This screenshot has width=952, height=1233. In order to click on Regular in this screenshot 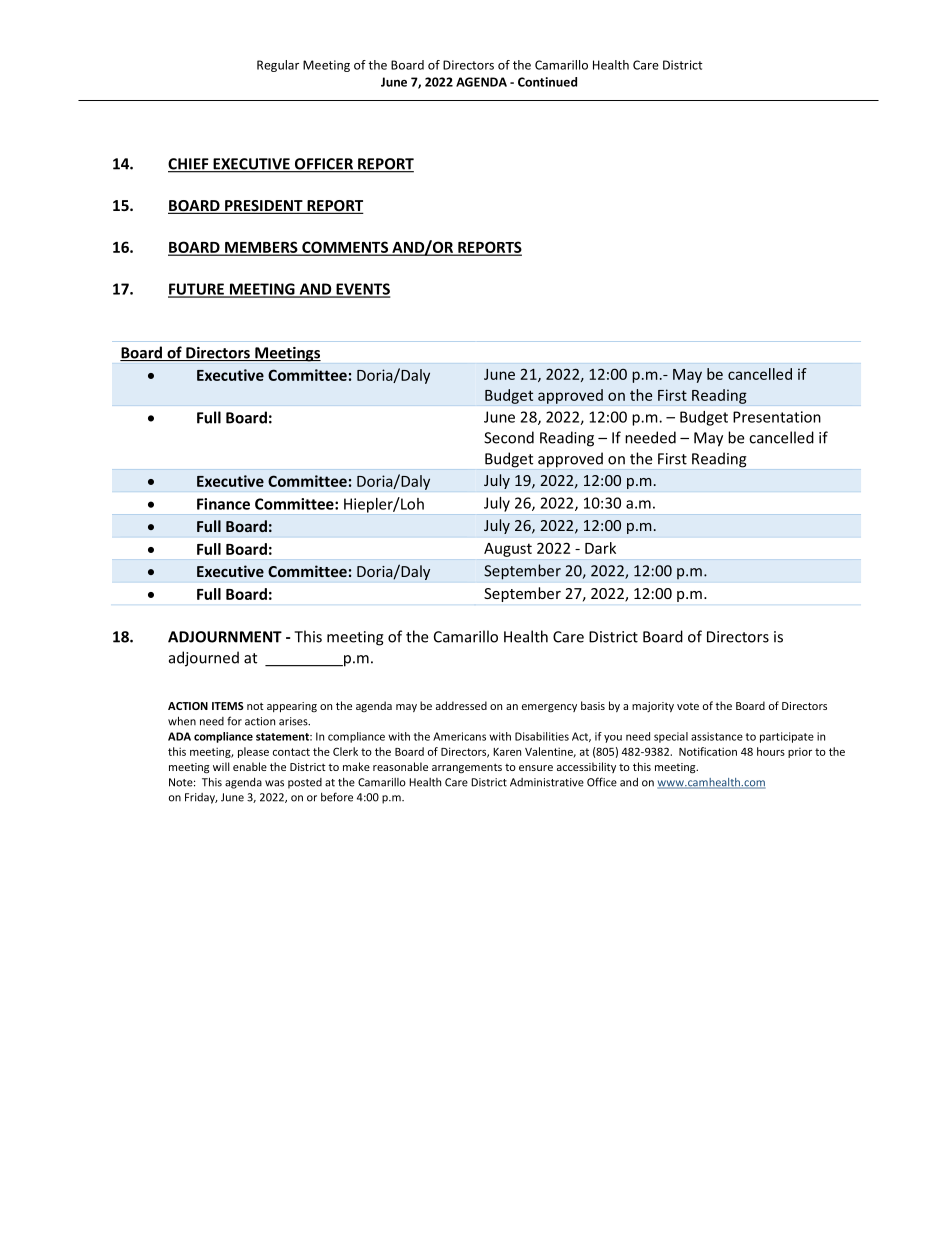, I will do `click(278, 66)`.
